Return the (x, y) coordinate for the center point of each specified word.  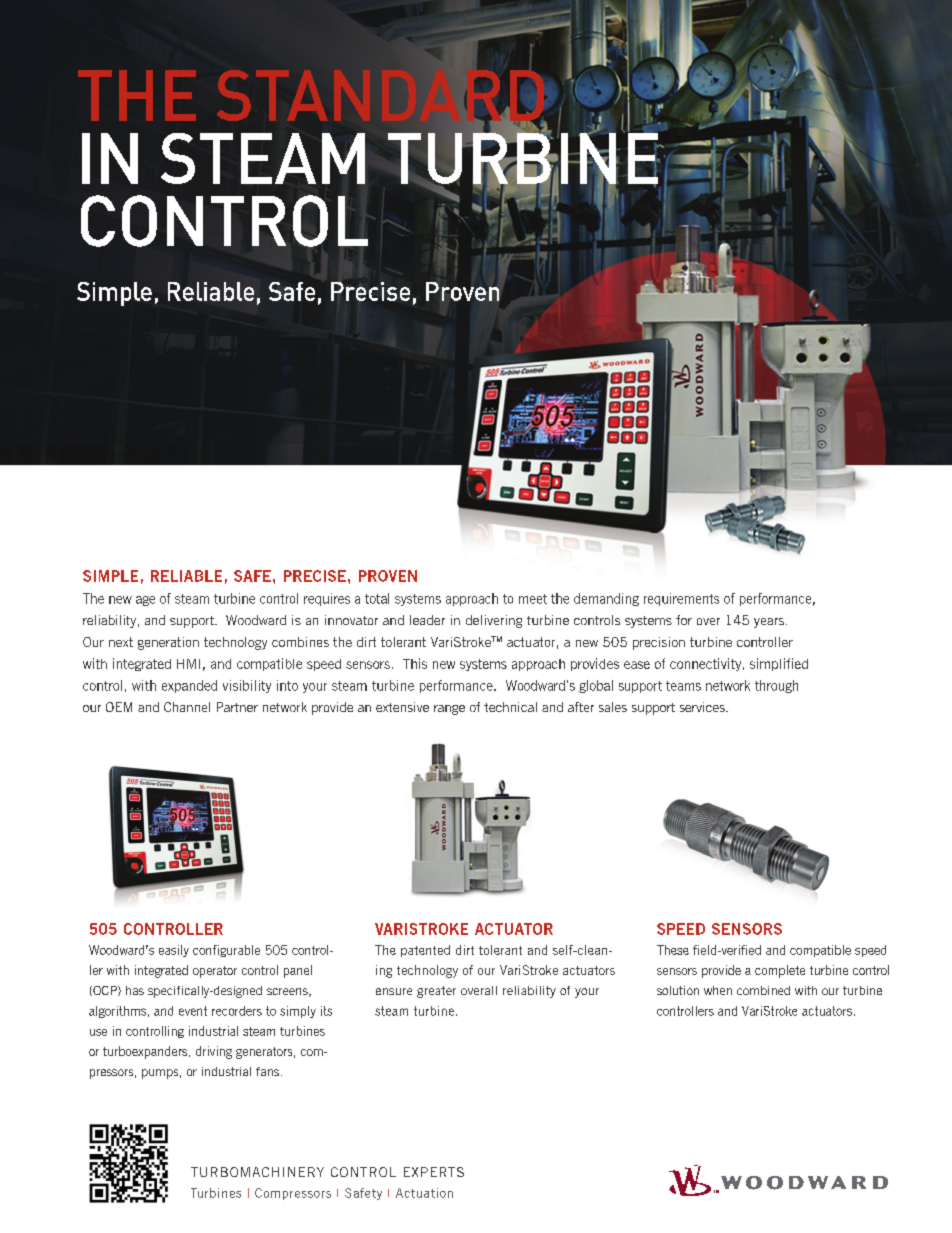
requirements (681, 599)
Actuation (424, 1193)
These (673, 950)
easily (174, 951)
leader (427, 620)
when (718, 990)
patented (425, 951)
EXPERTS (434, 1172)
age (145, 601)
